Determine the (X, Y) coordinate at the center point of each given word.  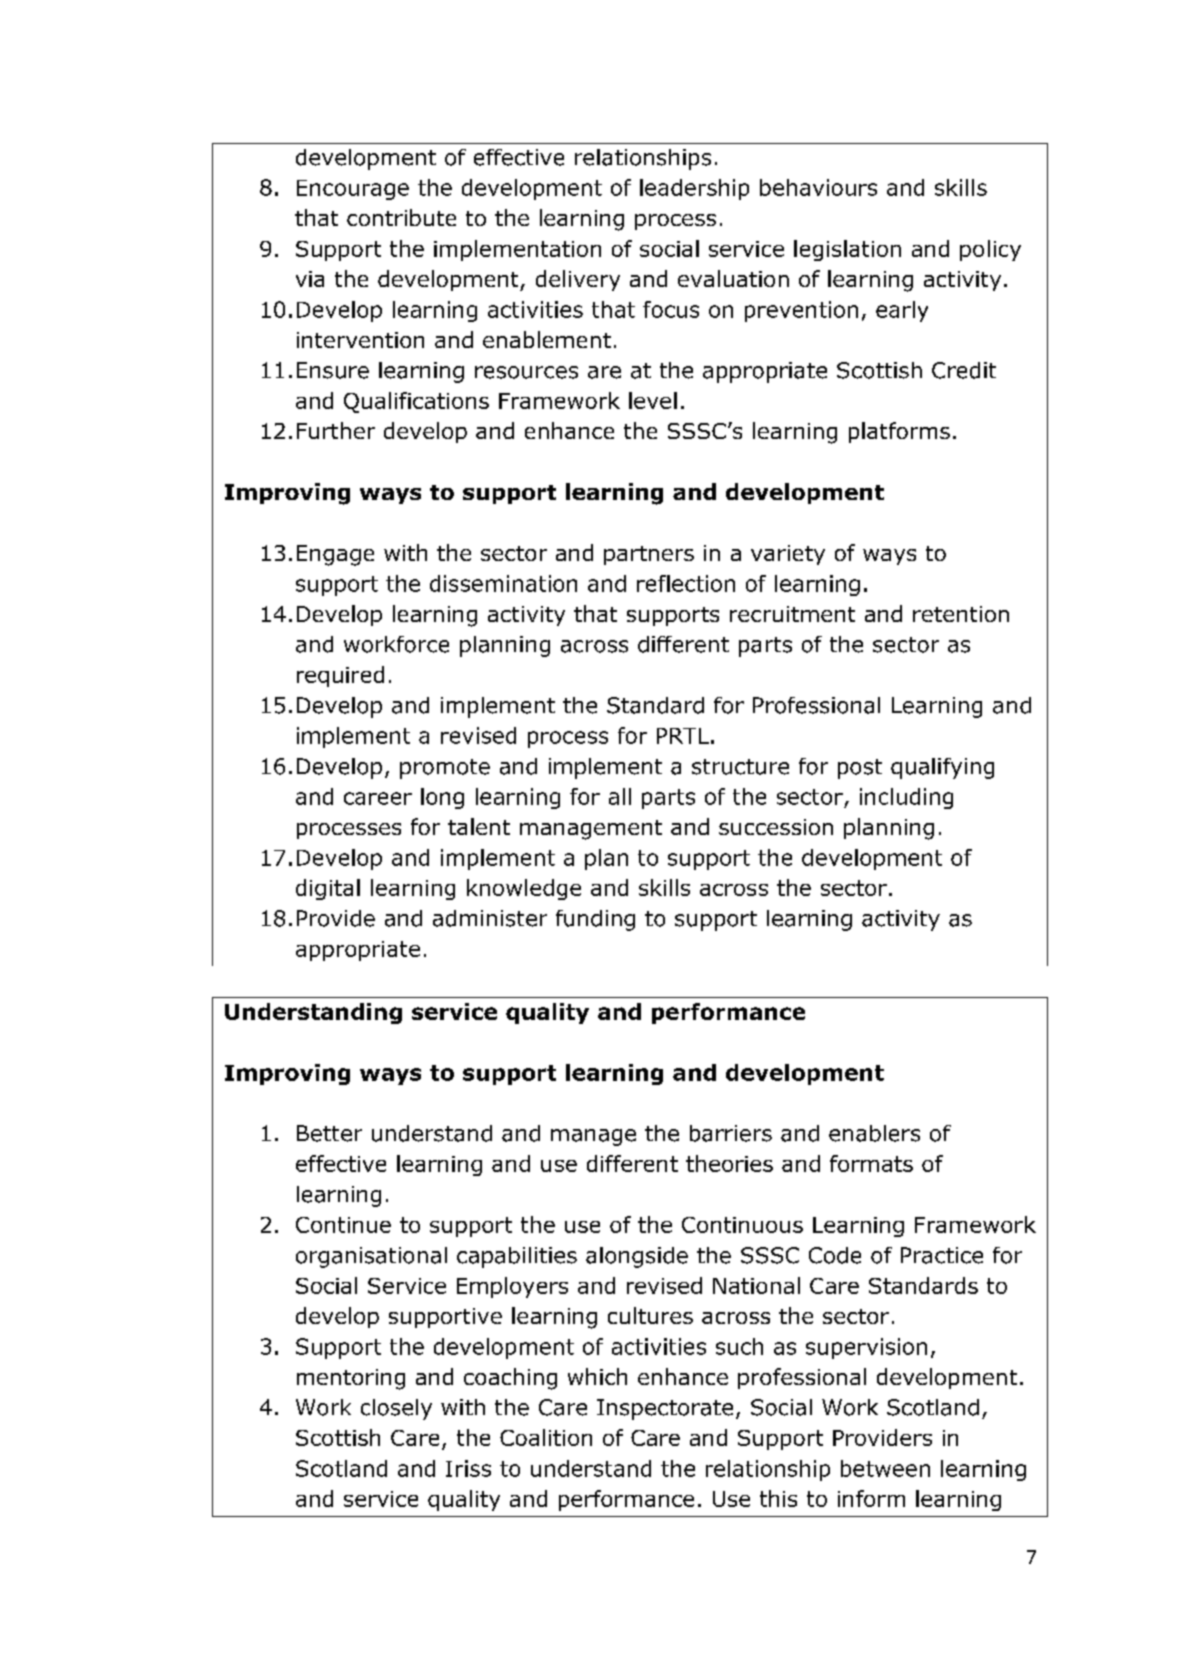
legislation (847, 250)
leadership (694, 189)
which (597, 1376)
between (885, 1468)
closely (396, 1409)
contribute (401, 217)
